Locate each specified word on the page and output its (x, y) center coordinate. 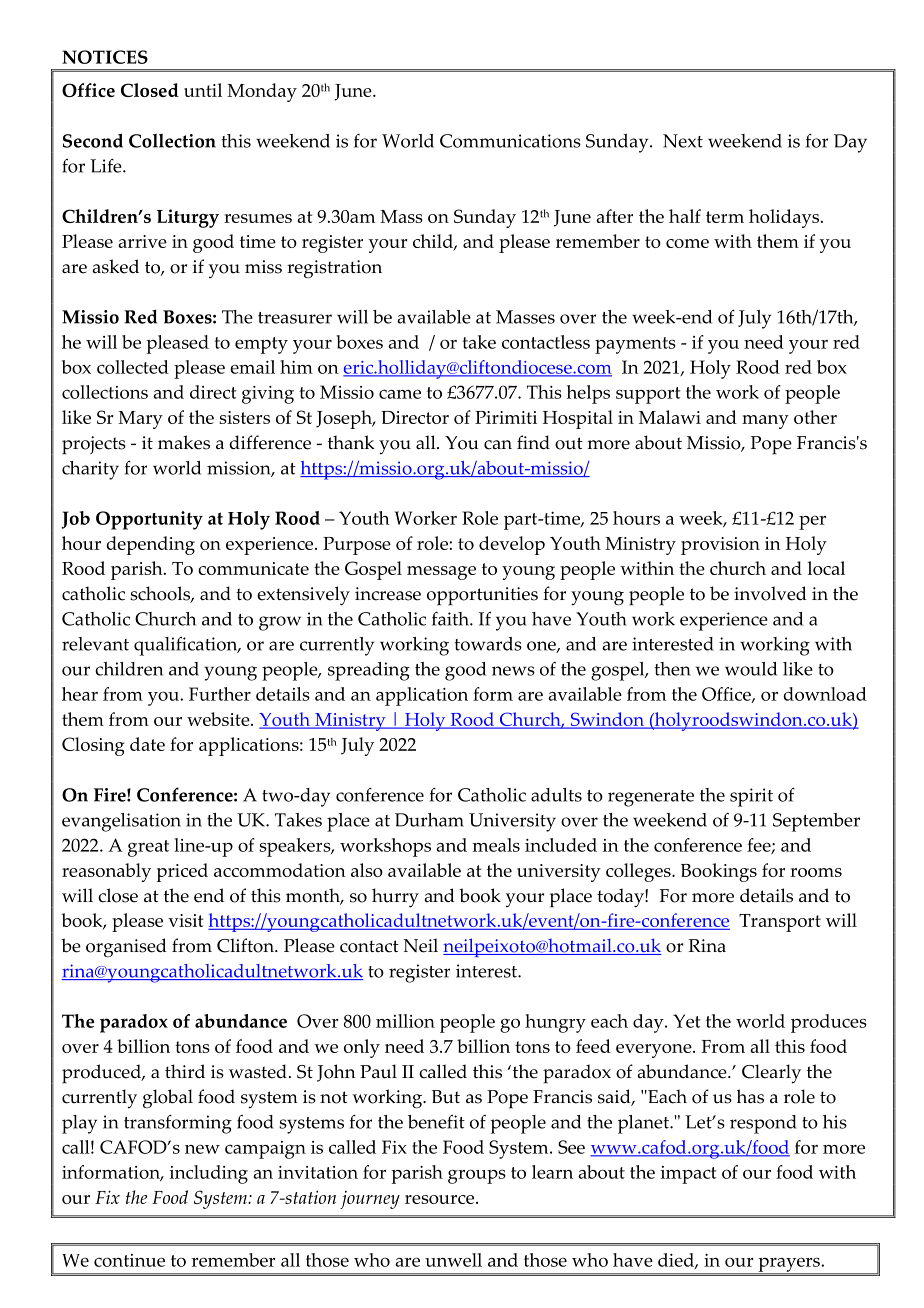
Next (683, 141)
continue (129, 1260)
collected (133, 367)
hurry (395, 898)
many (765, 422)
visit (185, 920)
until (203, 90)
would (751, 669)
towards (488, 644)
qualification (187, 646)
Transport (780, 923)
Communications (510, 141)
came (400, 394)
